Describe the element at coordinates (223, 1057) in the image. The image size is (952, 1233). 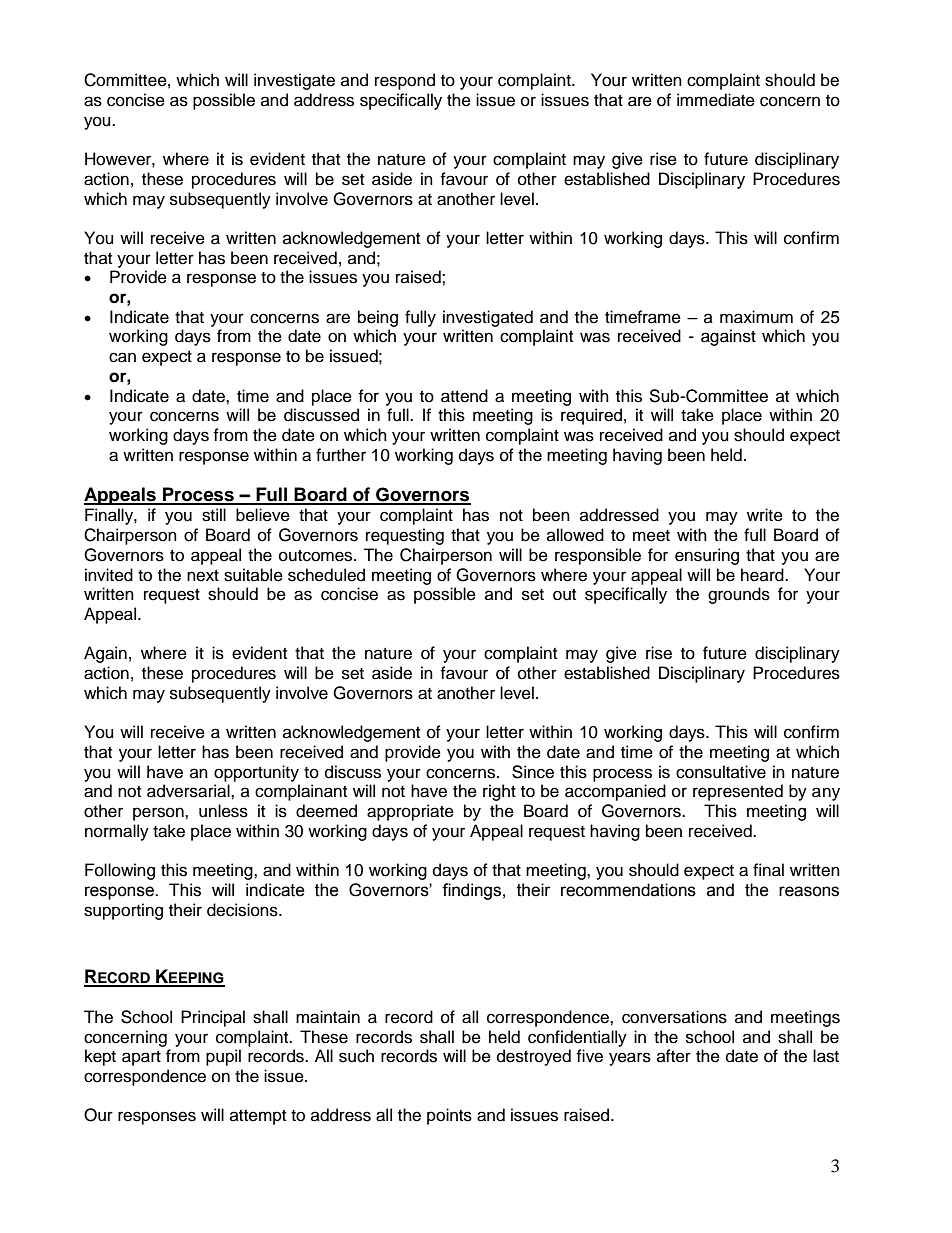
I see `pupil` at that location.
